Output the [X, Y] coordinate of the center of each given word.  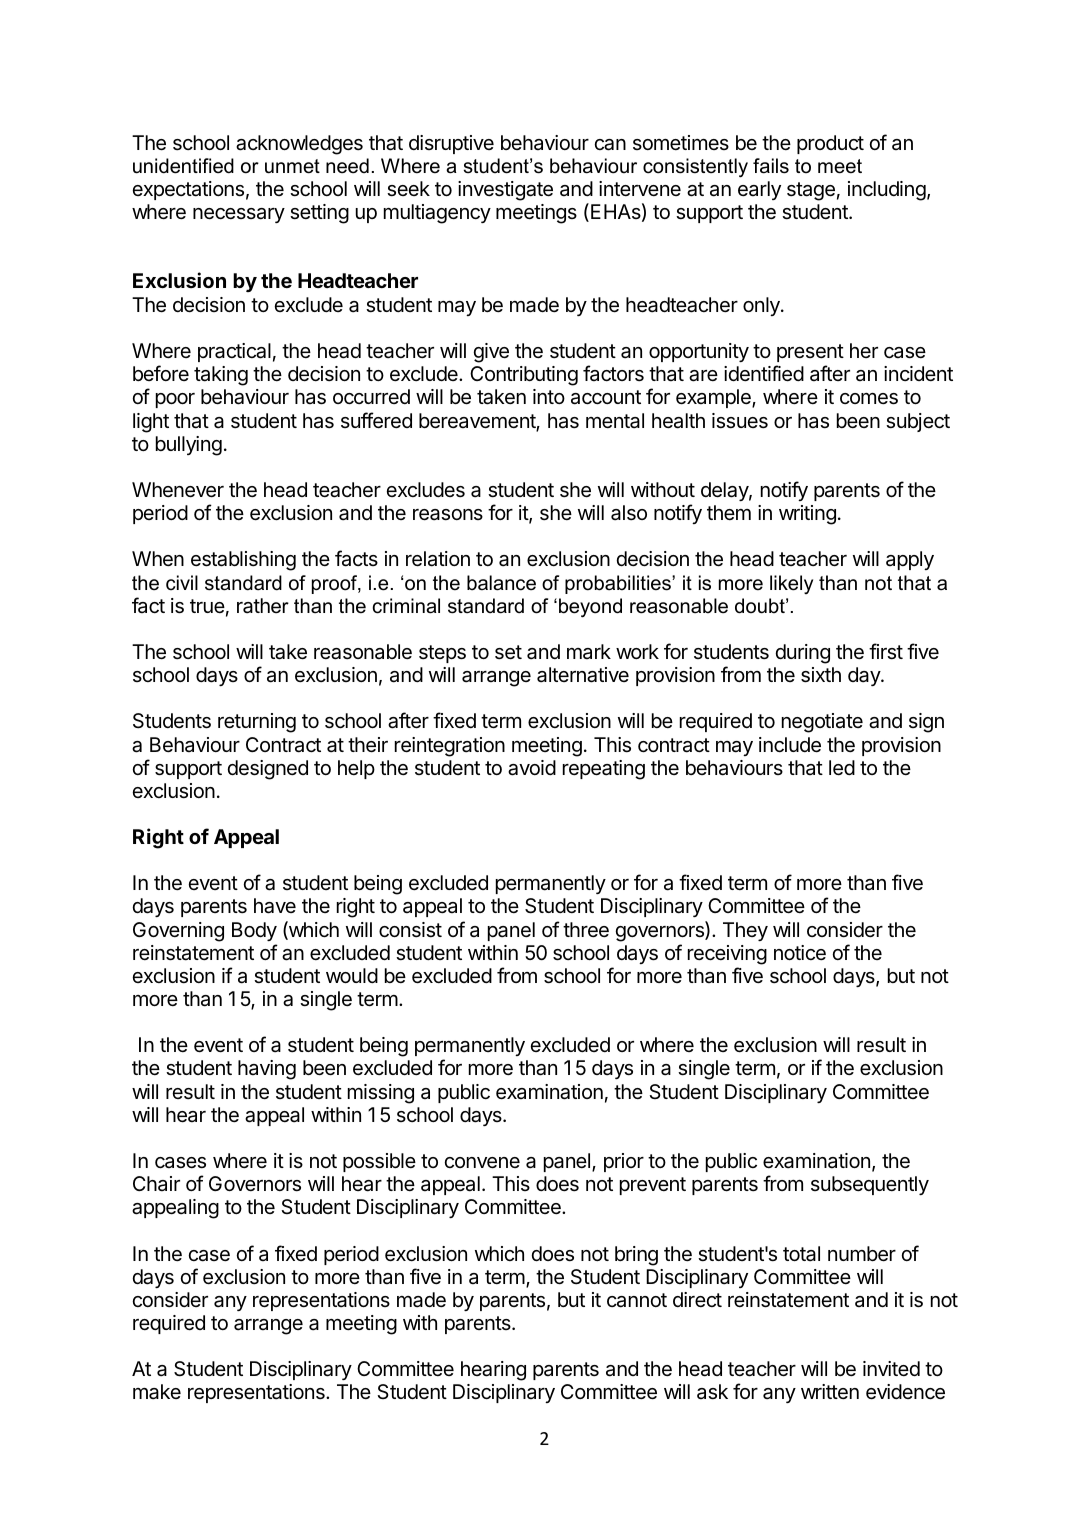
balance [501, 583]
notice [800, 952]
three [586, 929]
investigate [505, 191]
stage [811, 191]
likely [791, 584]
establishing [243, 561]
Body [254, 931]
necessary [239, 215]
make [157, 1392]
